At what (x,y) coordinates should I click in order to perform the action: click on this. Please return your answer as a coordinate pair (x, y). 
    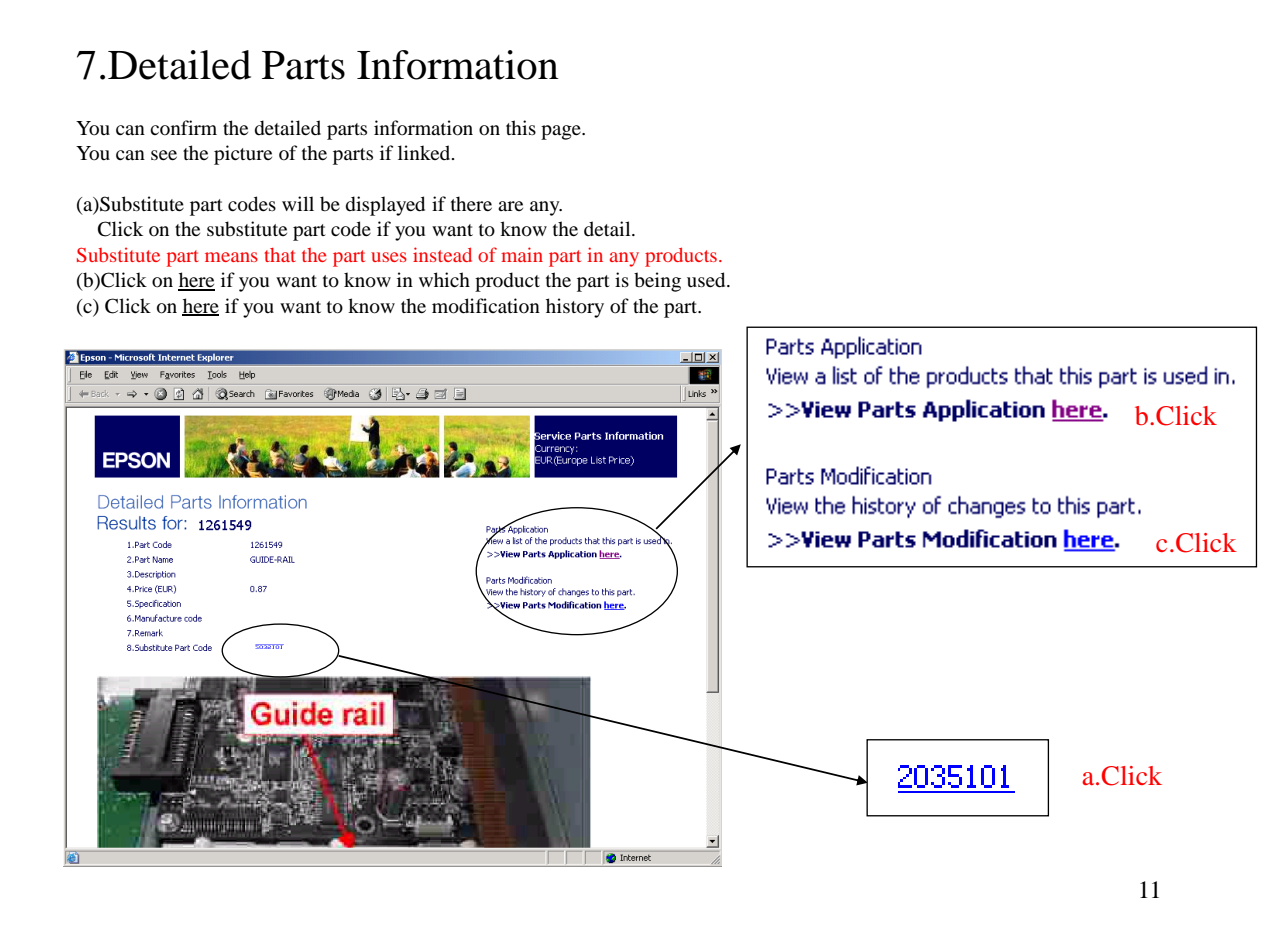
    Looking at the image, I should click on (521, 127).
